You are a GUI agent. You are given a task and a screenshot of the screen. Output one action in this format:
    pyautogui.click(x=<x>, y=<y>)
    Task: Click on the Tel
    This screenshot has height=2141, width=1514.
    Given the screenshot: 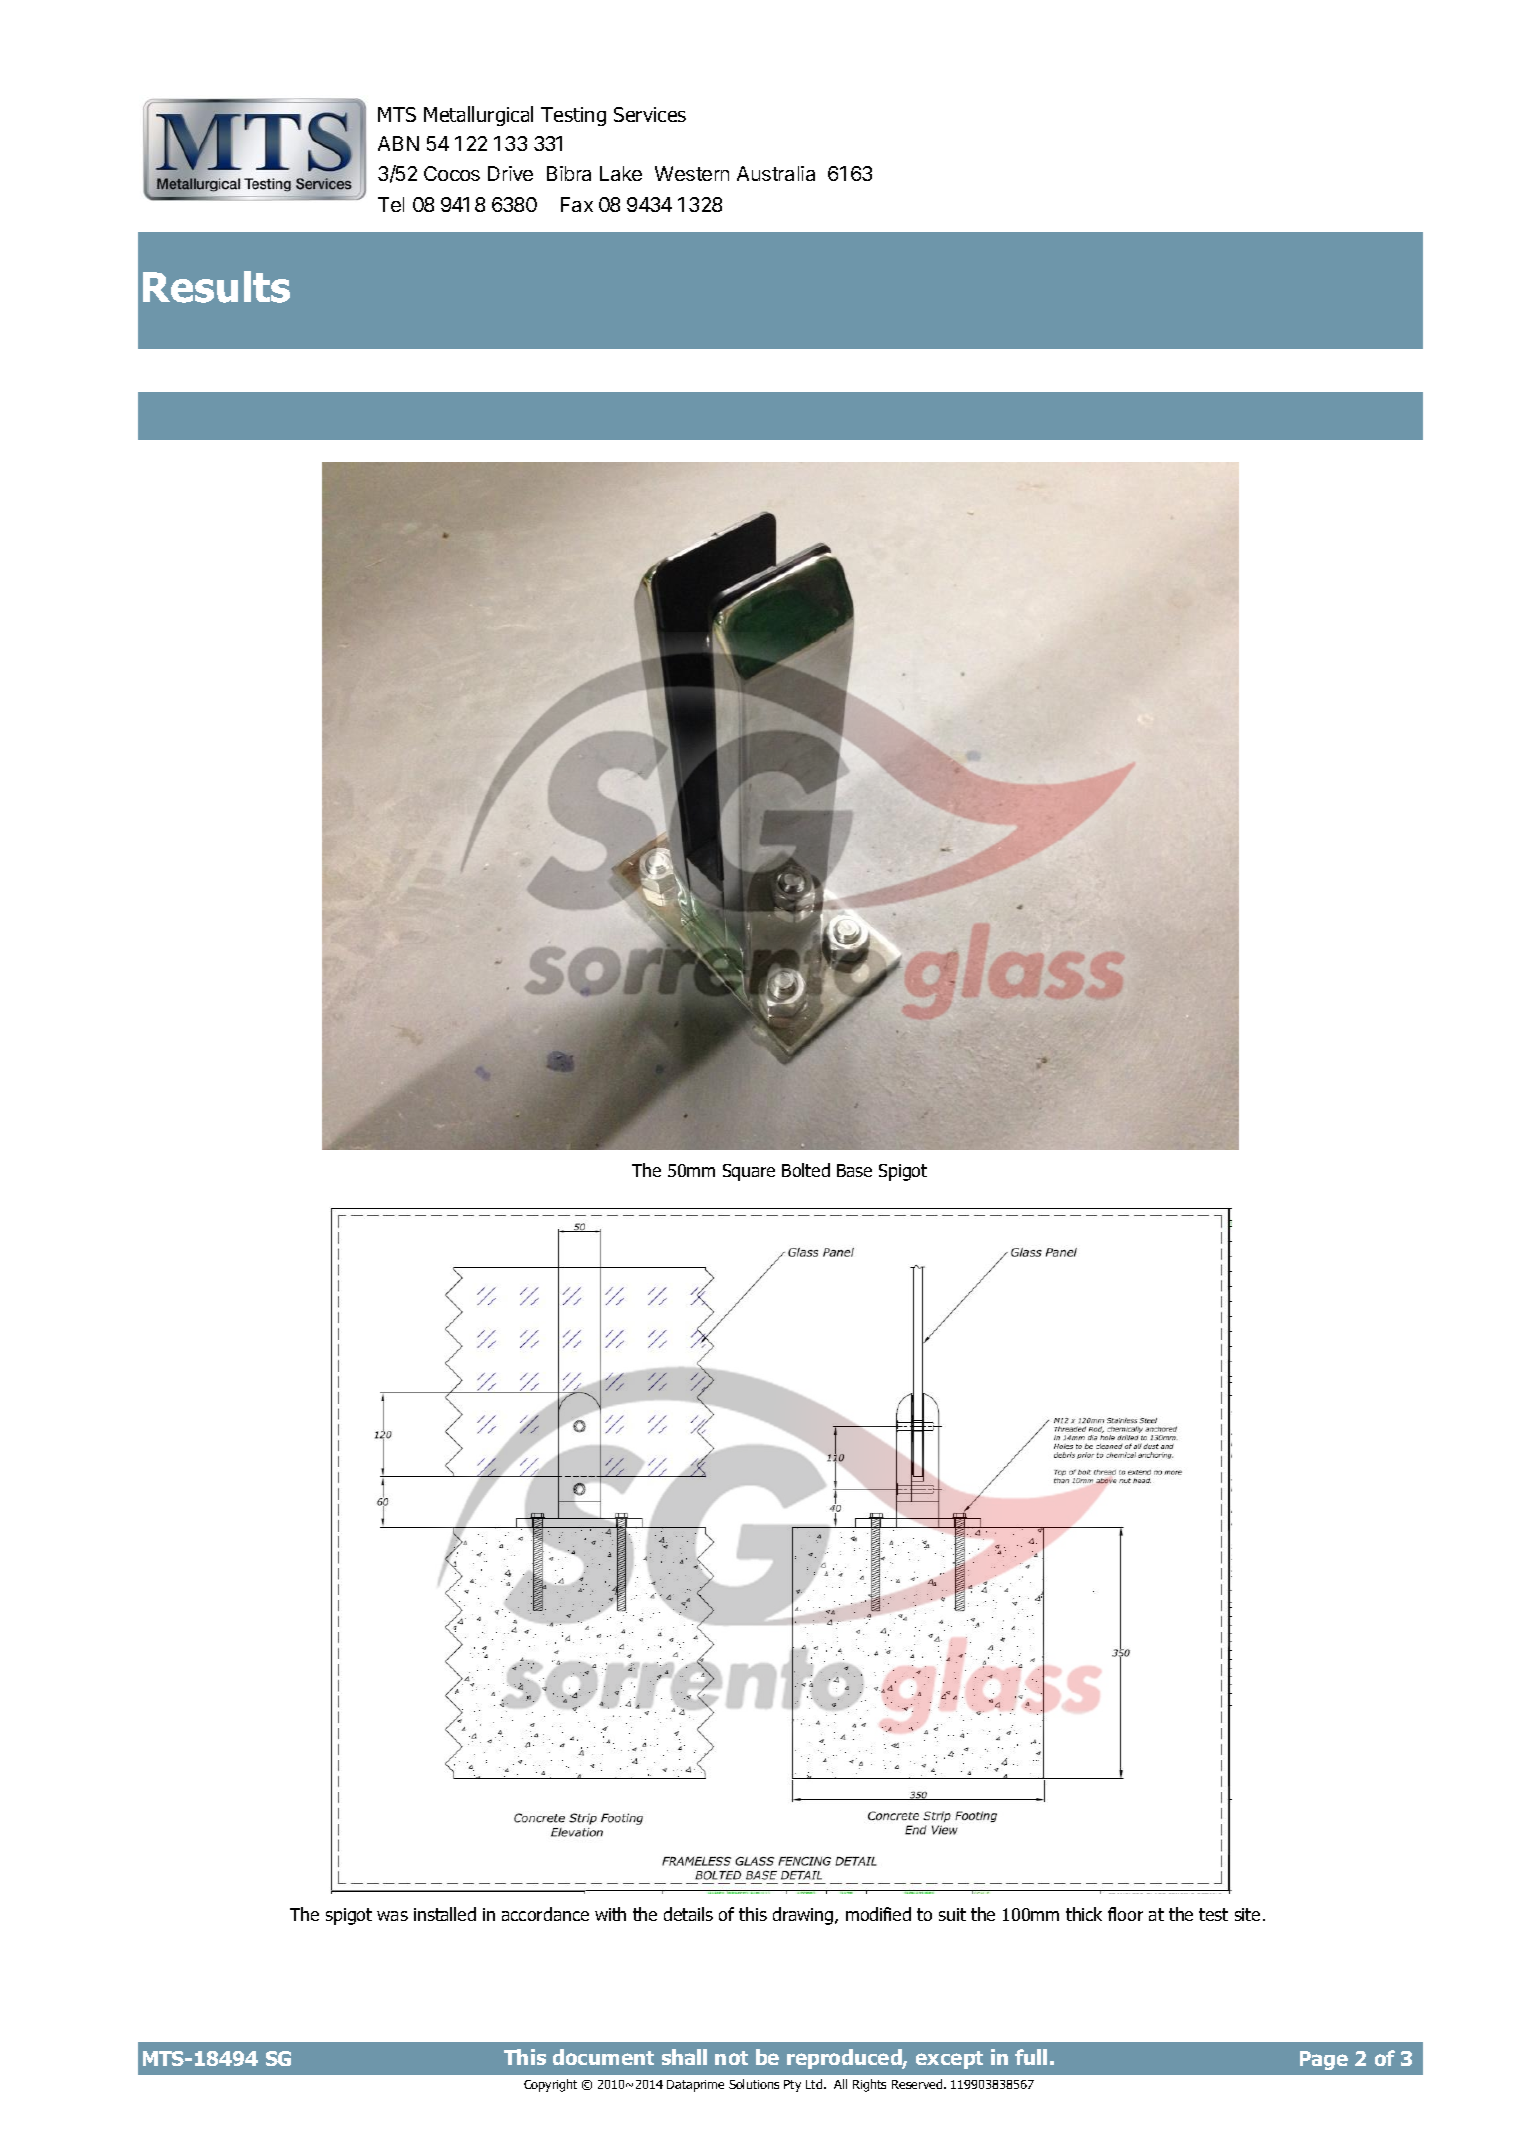 What is the action you would take?
    pyautogui.click(x=391, y=204)
